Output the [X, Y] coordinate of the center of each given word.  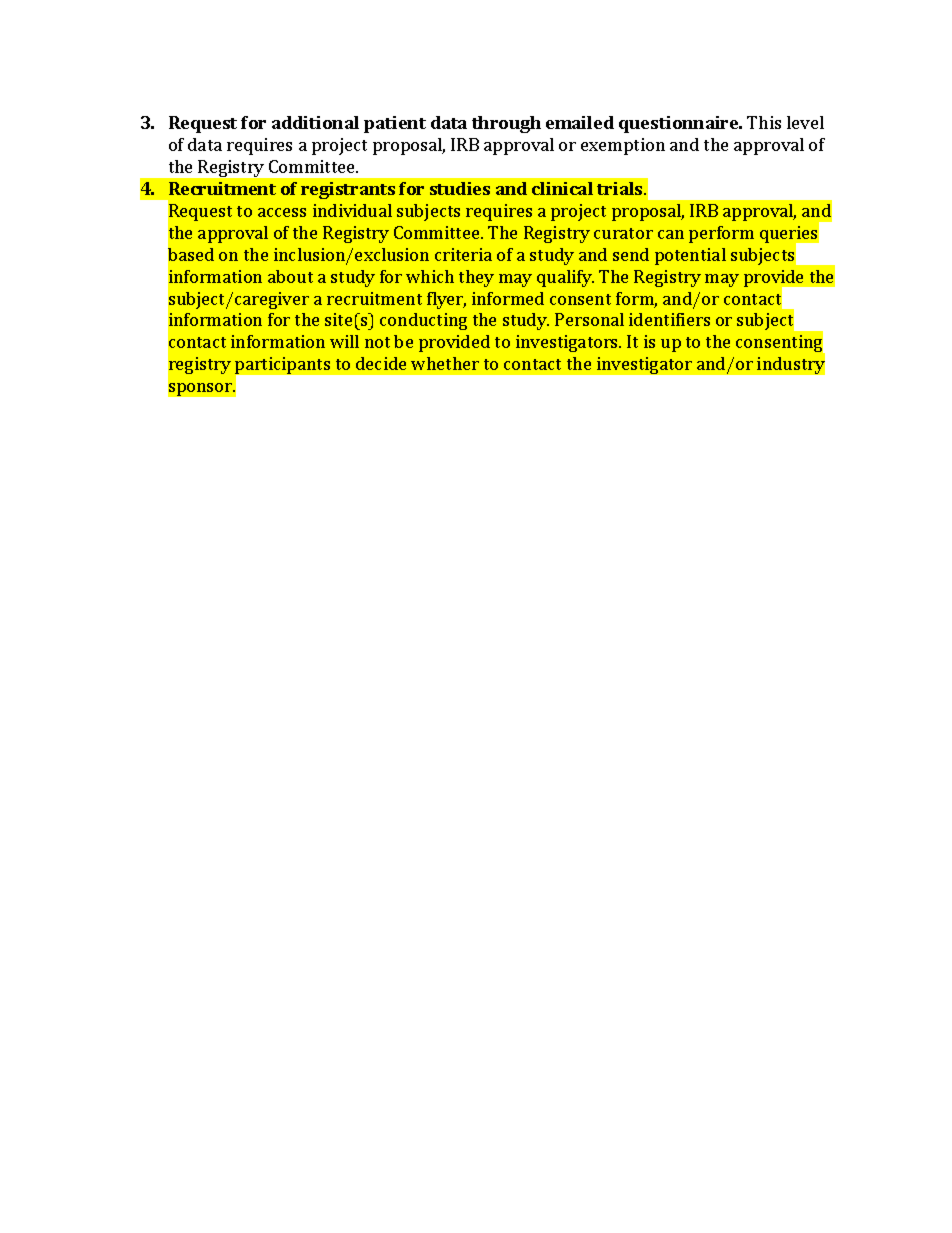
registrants [348, 190]
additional [315, 122]
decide [381, 363]
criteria [463, 254]
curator [623, 233]
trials [621, 188]
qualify [565, 278]
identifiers [669, 319]
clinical [562, 188]
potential [690, 256]
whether [445, 363]
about [290, 276]
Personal [589, 319]
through [506, 124]
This [764, 122]
